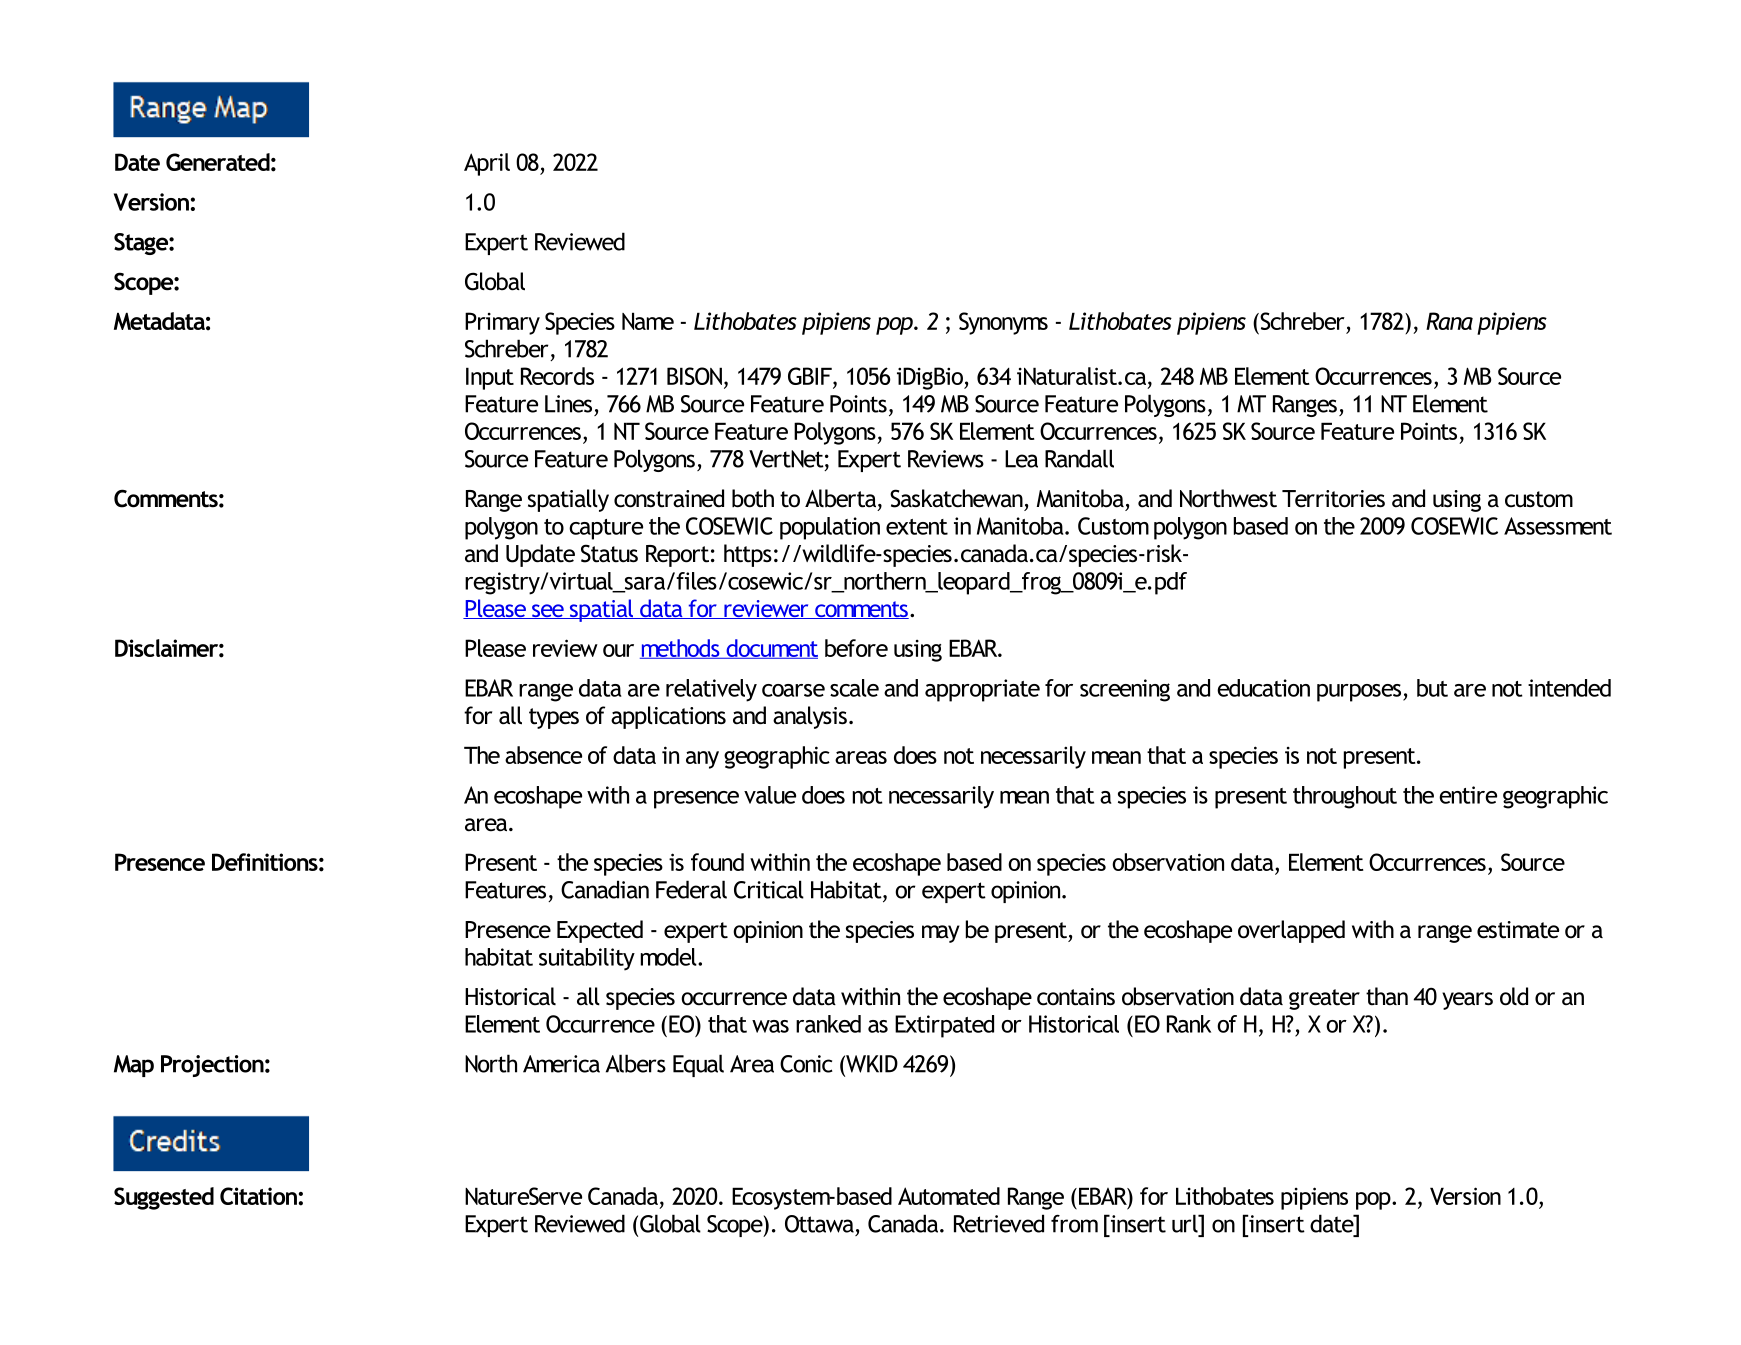 Image resolution: width=1741 pixels, height=1345 pixels. Describe the element at coordinates (1359, 693) in the document. I see `purposes` at that location.
